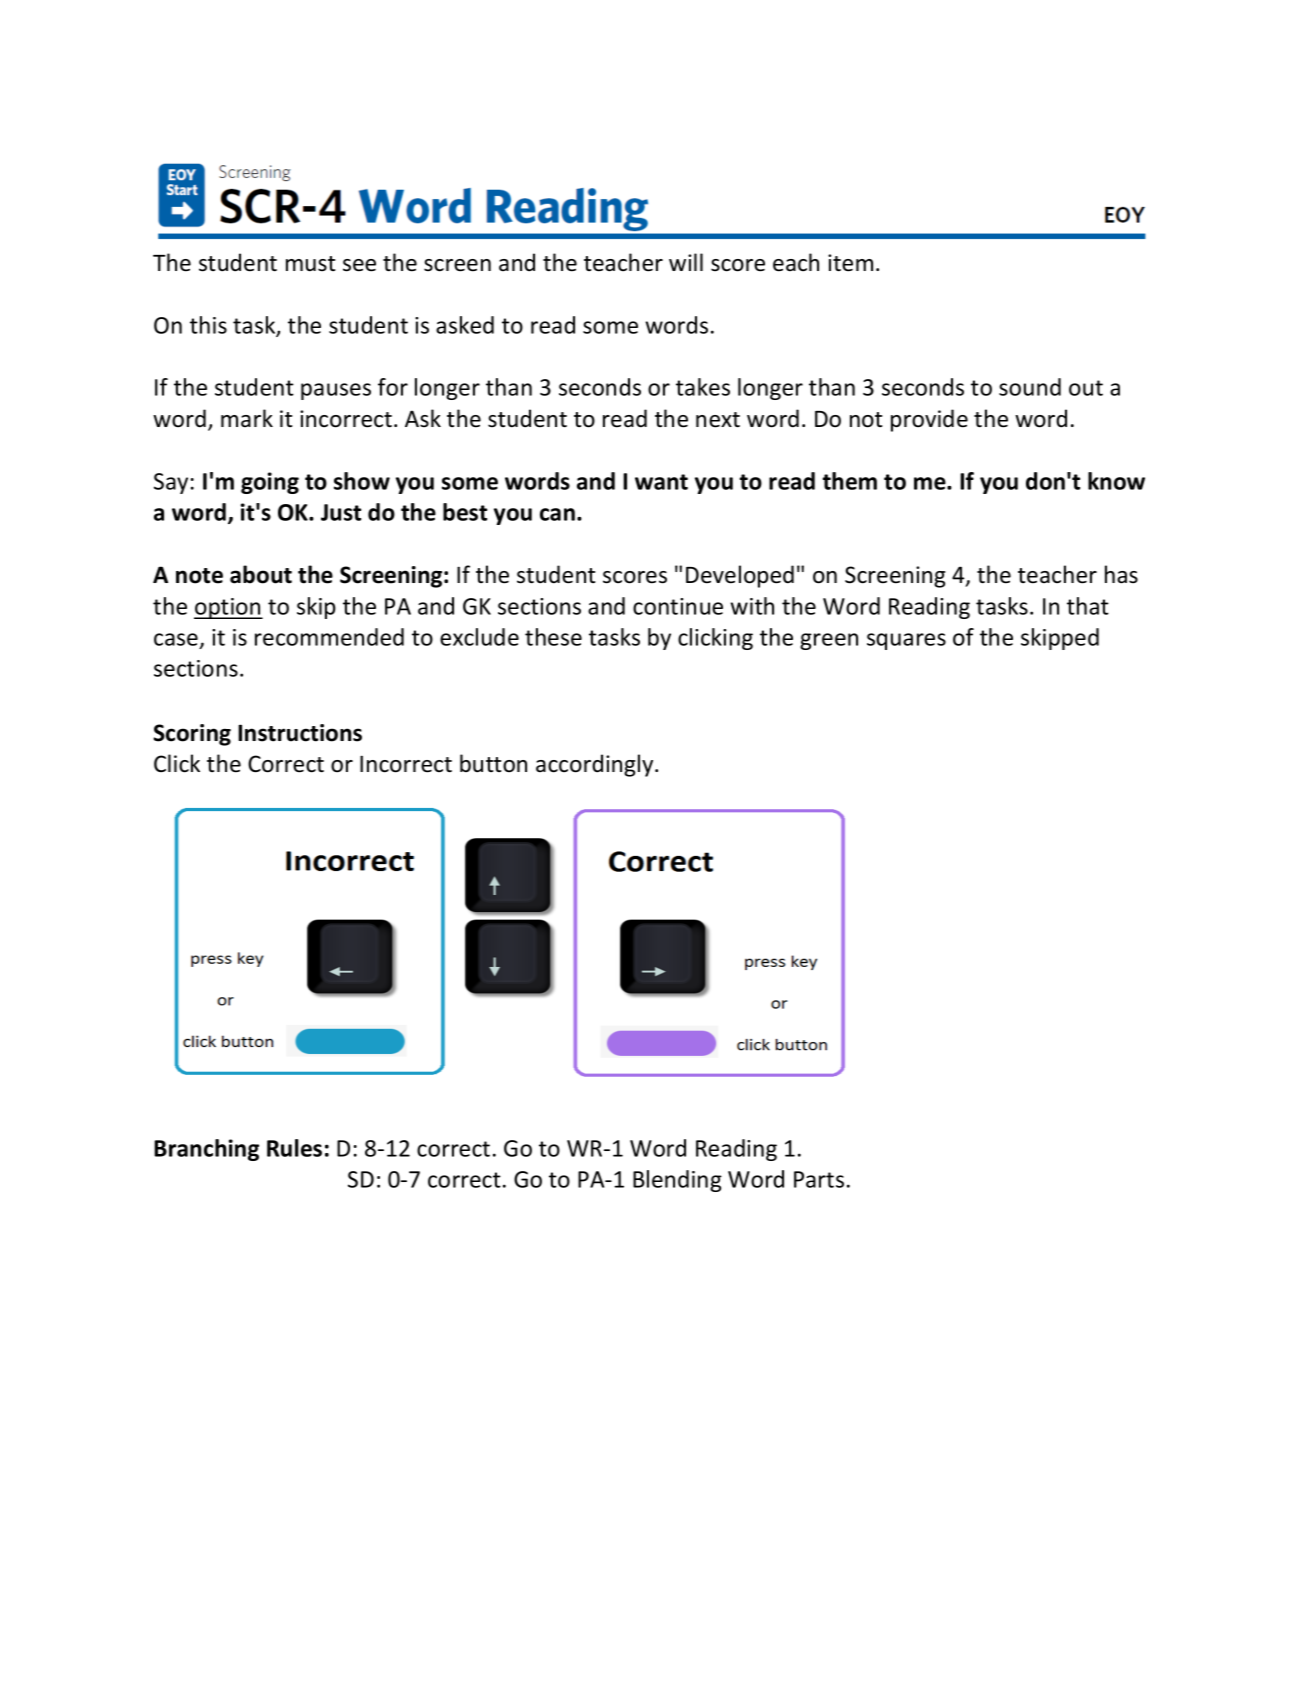 This screenshot has width=1304, height=1688. Describe the element at coordinates (829, 641) in the screenshot. I see `green` at that location.
